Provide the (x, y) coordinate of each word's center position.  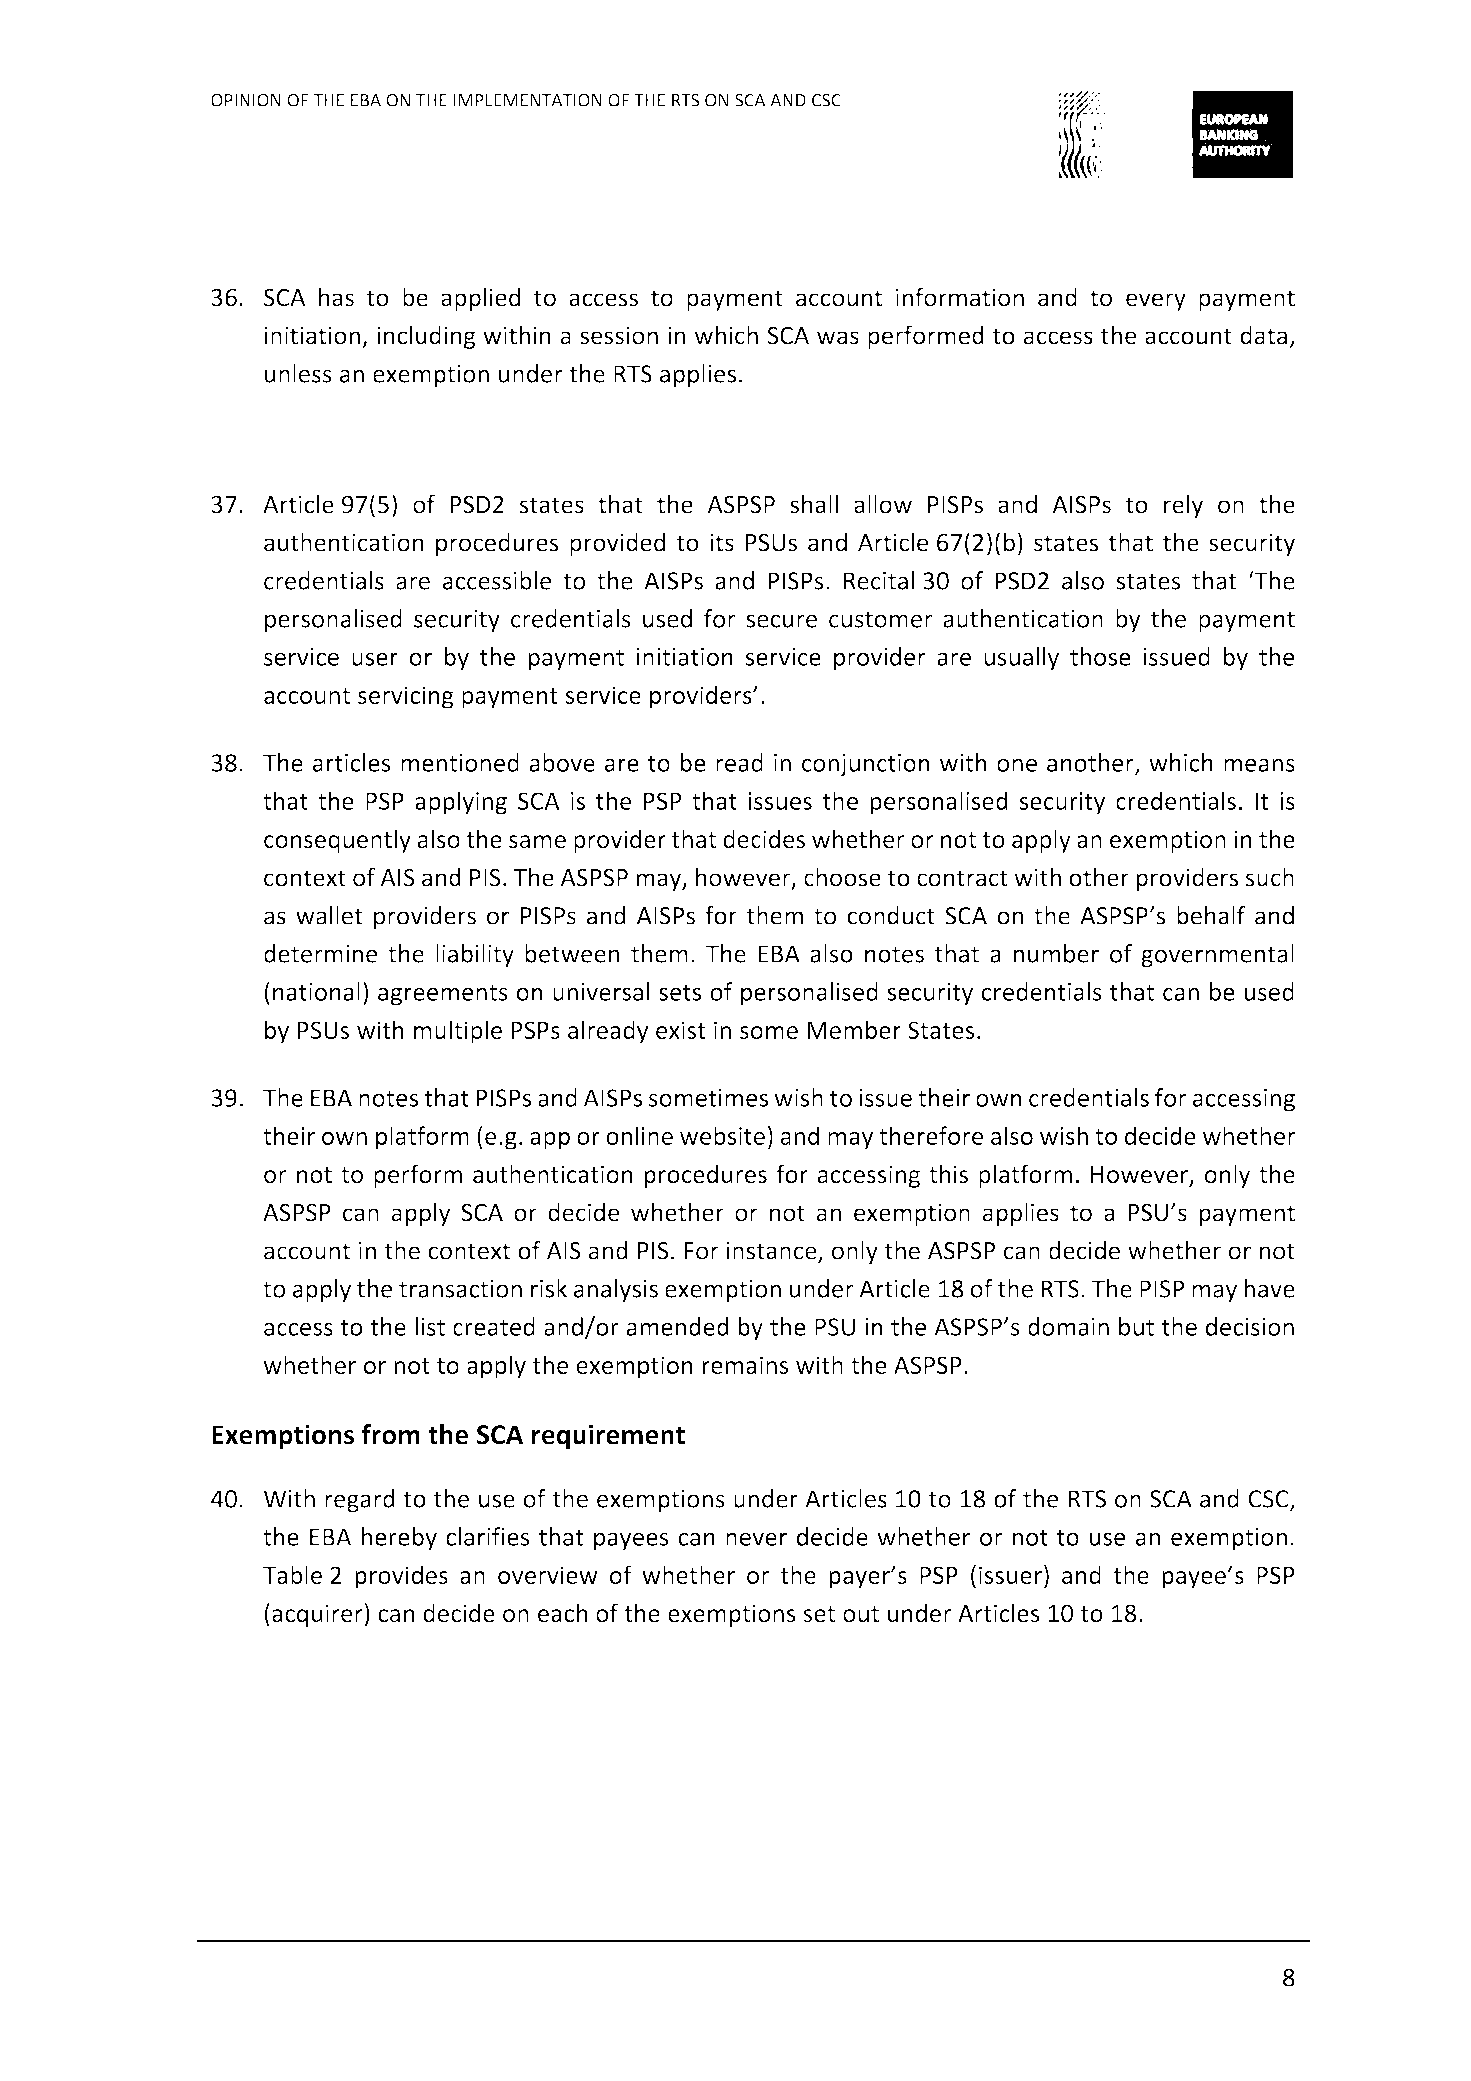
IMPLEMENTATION (528, 100)
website (722, 1135)
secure (781, 621)
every (1156, 302)
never (756, 1539)
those (1100, 656)
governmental (1217, 956)
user (375, 659)
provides (401, 1577)
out (861, 1614)
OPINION (246, 100)
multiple (458, 1032)
